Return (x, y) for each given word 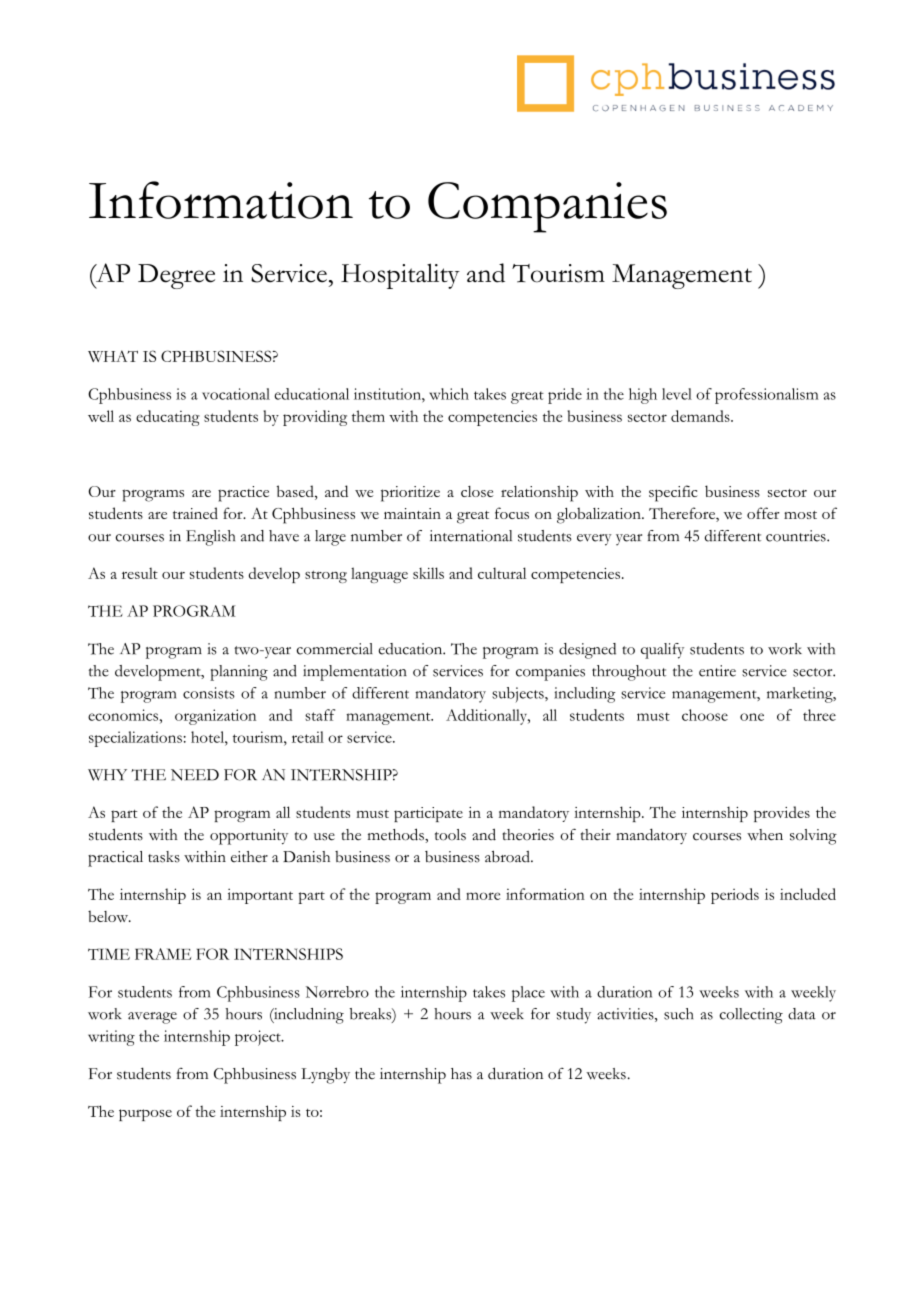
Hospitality (400, 276)
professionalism (766, 396)
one (752, 717)
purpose (145, 1115)
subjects (519, 695)
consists (209, 693)
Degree (176, 276)
